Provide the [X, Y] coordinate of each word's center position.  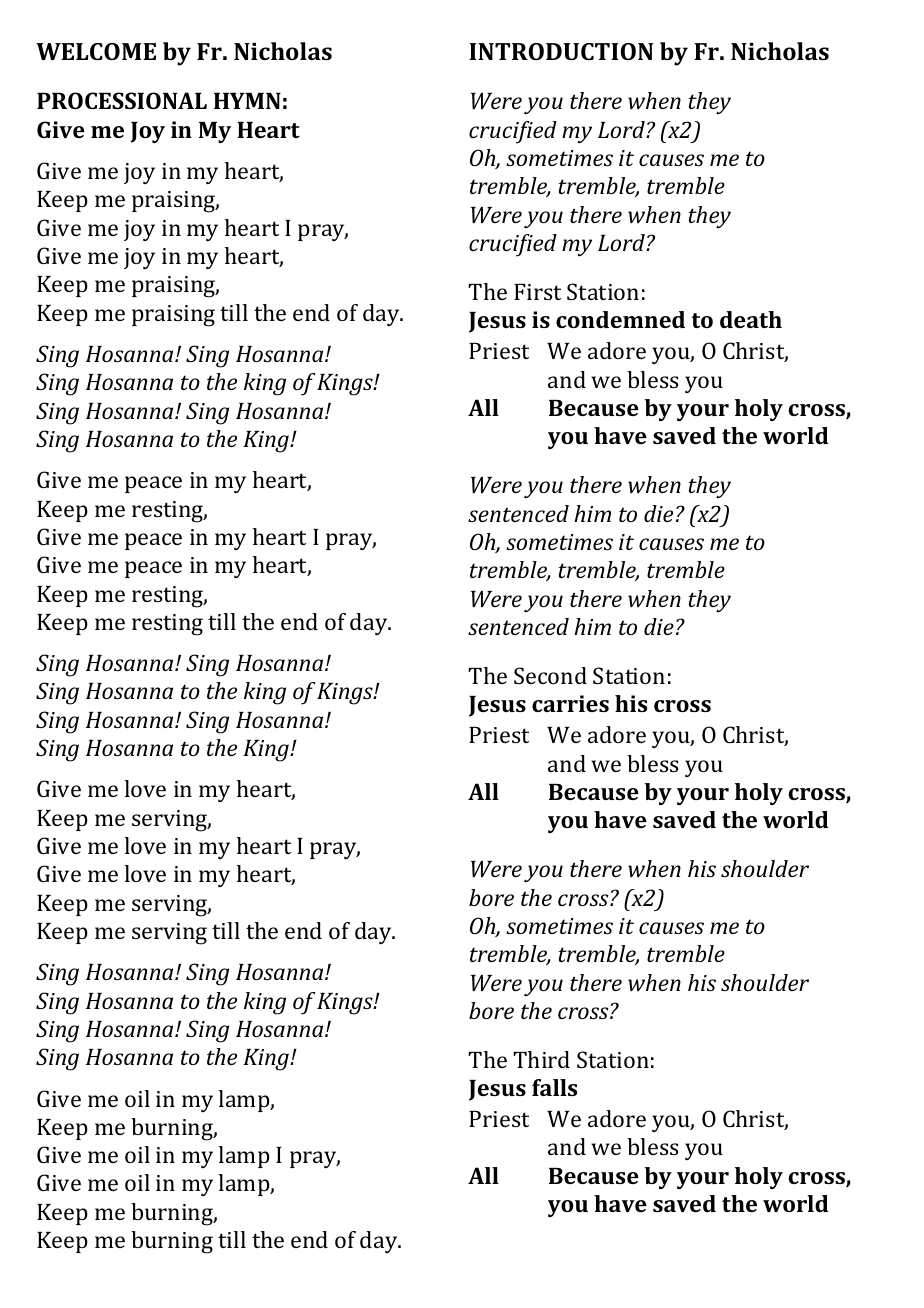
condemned [620, 319]
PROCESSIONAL [122, 100]
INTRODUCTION [561, 51]
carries [570, 703]
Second [550, 675]
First [537, 292]
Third [541, 1059]
